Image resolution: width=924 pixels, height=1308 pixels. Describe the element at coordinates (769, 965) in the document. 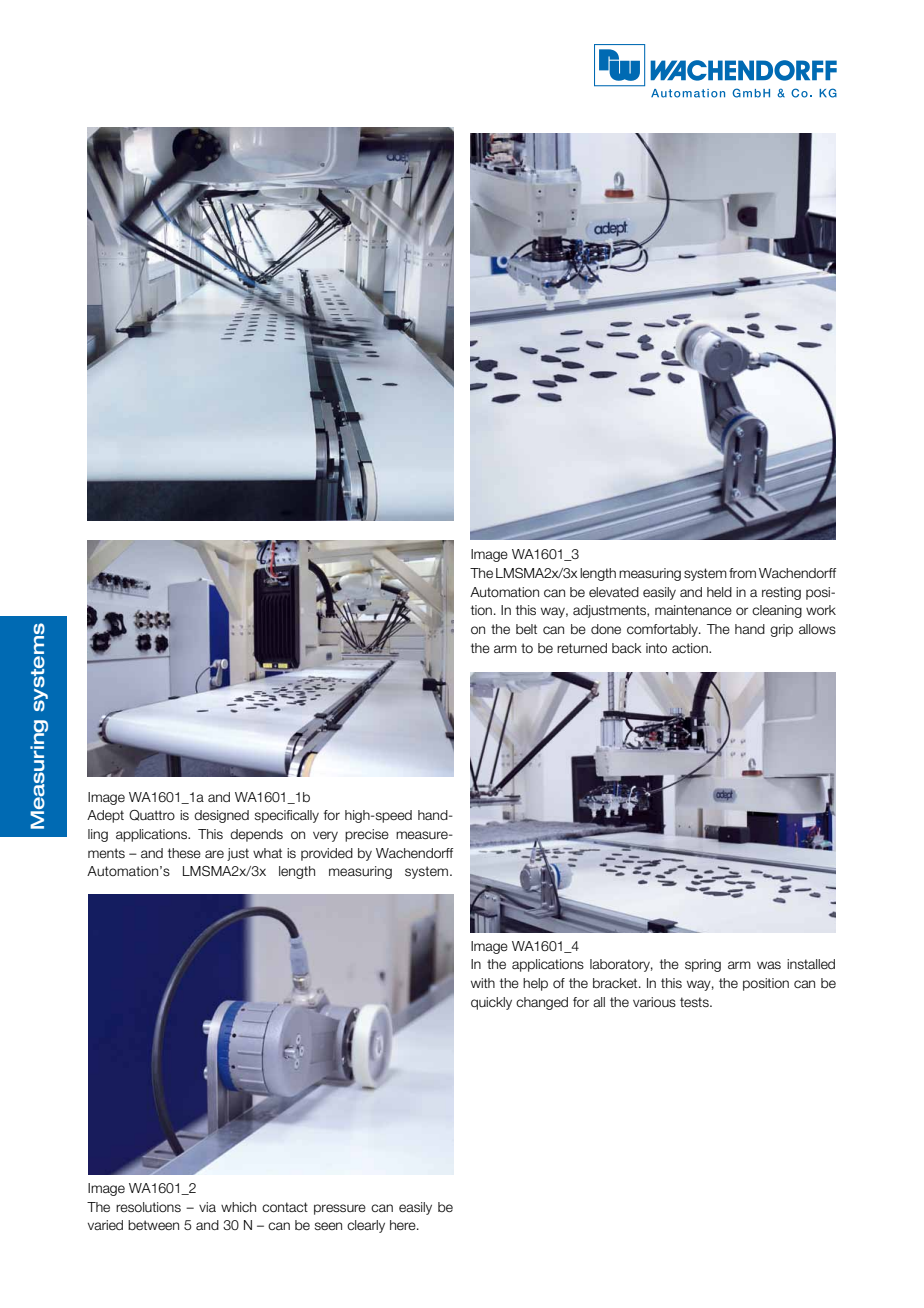

I see `was` at that location.
